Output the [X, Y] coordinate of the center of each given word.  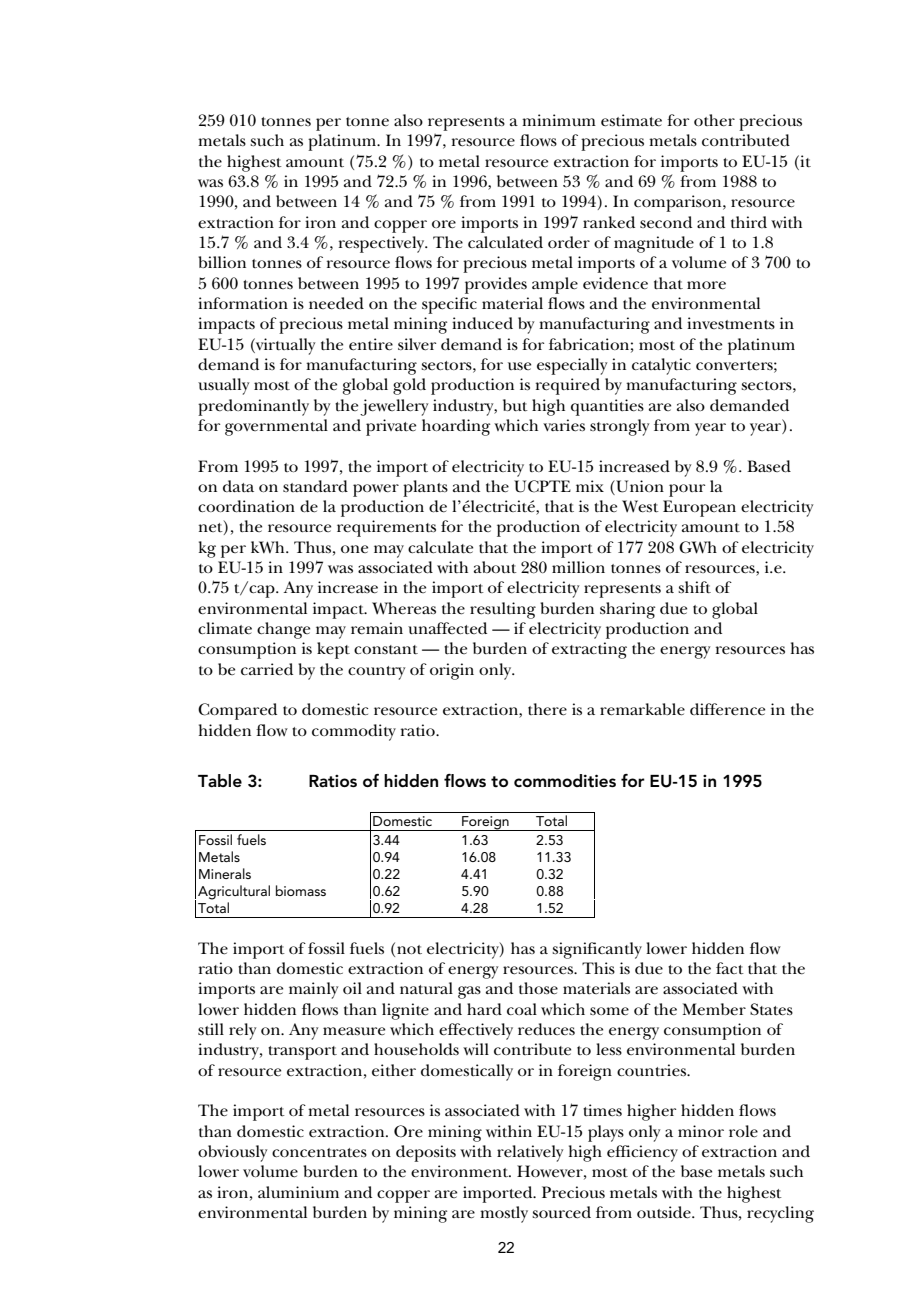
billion [222, 262]
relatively [530, 1153]
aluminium [298, 1192]
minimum [559, 120]
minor [701, 1131]
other [714, 120]
